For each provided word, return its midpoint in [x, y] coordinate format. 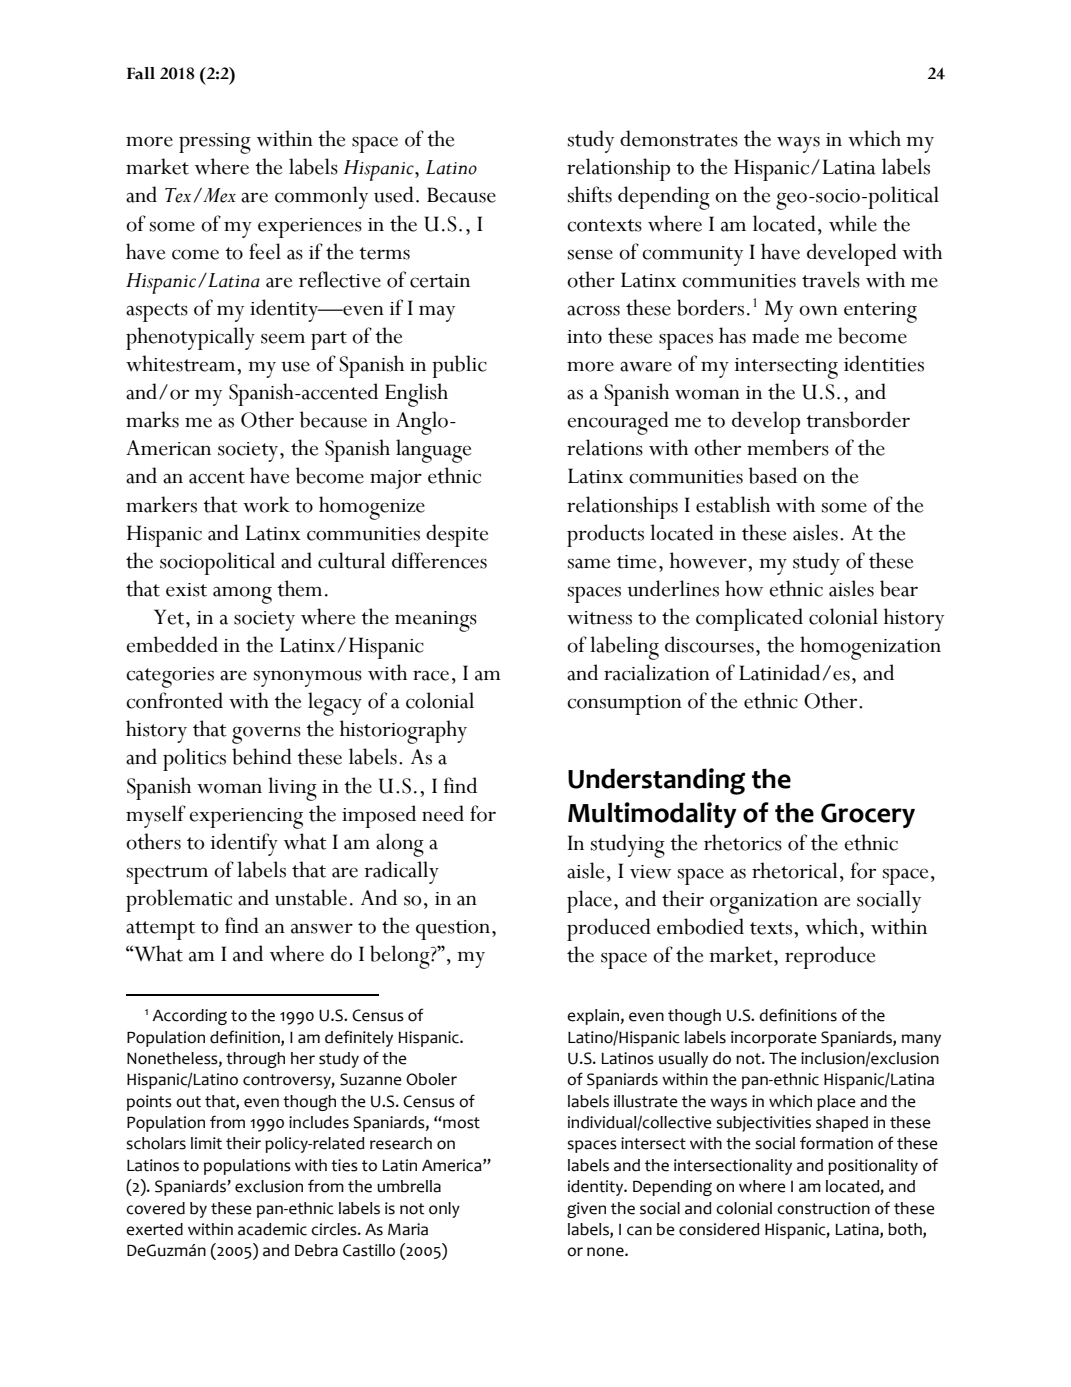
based [773, 475]
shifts [590, 194]
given [586, 1210]
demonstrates [679, 138]
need [443, 813]
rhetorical [794, 870]
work [266, 504]
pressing [215, 143]
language [433, 451]
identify [244, 844]
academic [272, 1229]
